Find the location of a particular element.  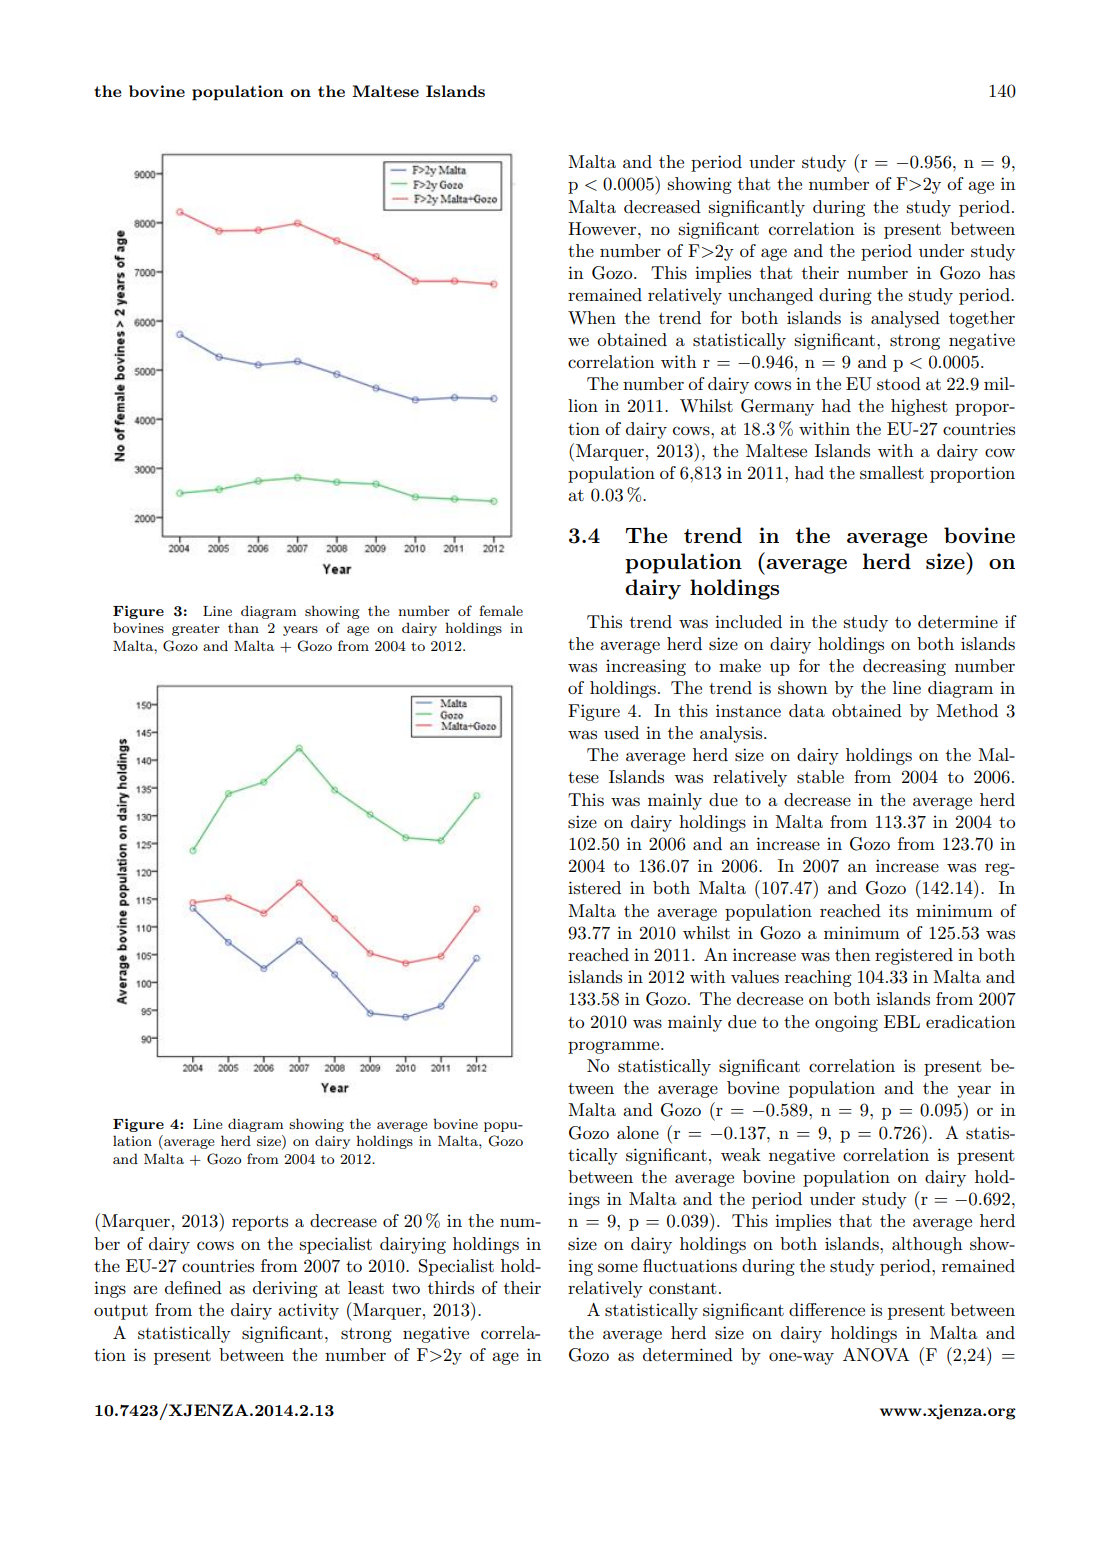

defined is located at coordinates (193, 1287).
